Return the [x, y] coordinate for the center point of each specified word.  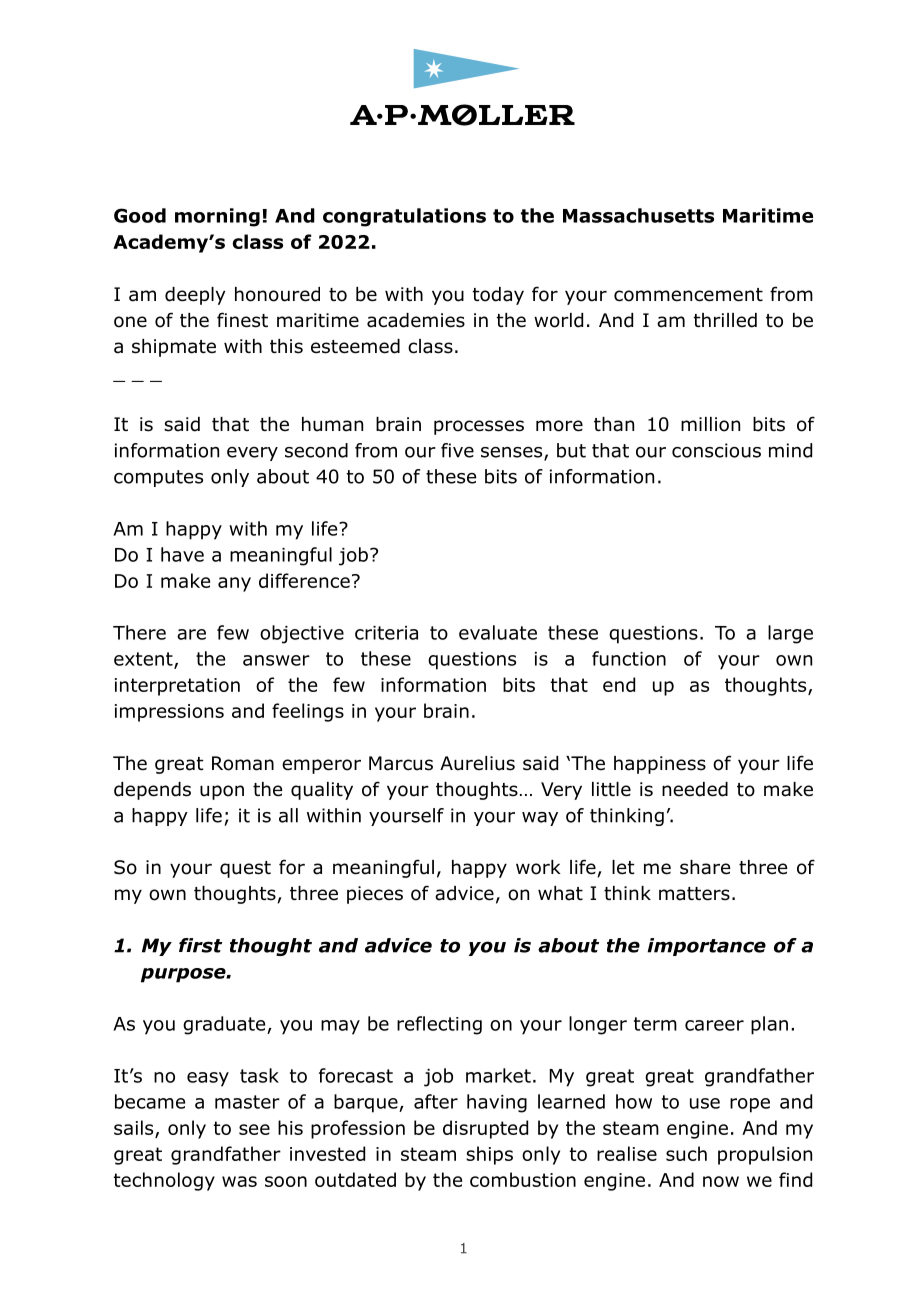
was [239, 1181]
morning [217, 217]
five [457, 450]
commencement [688, 295]
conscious [716, 450]
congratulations [404, 217]
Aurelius [477, 763]
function [629, 658]
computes [158, 478]
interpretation [177, 687]
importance [706, 947]
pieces [375, 895]
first [200, 945]
